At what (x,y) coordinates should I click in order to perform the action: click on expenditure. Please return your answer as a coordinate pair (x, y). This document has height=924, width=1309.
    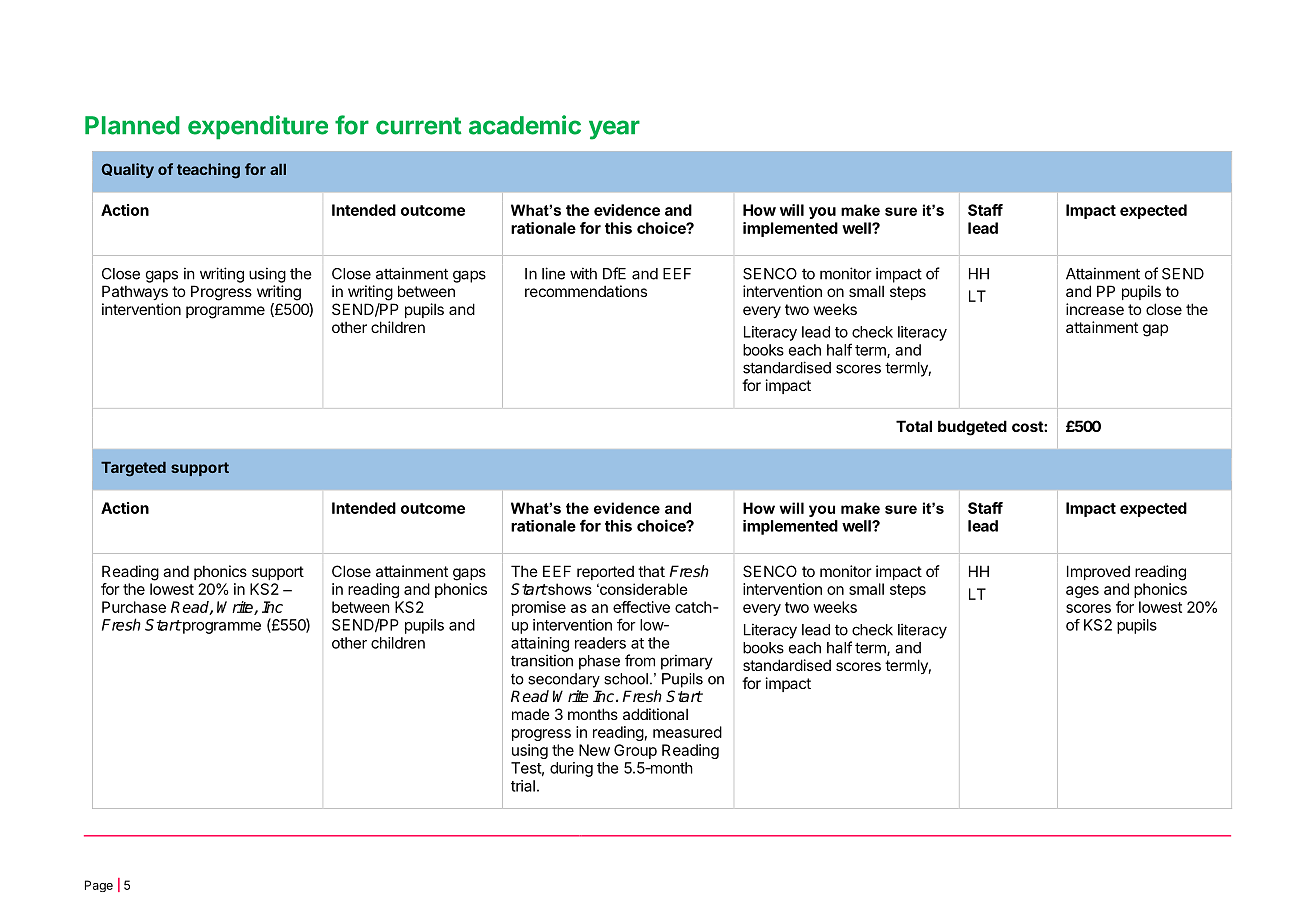
    Looking at the image, I should click on (258, 127).
